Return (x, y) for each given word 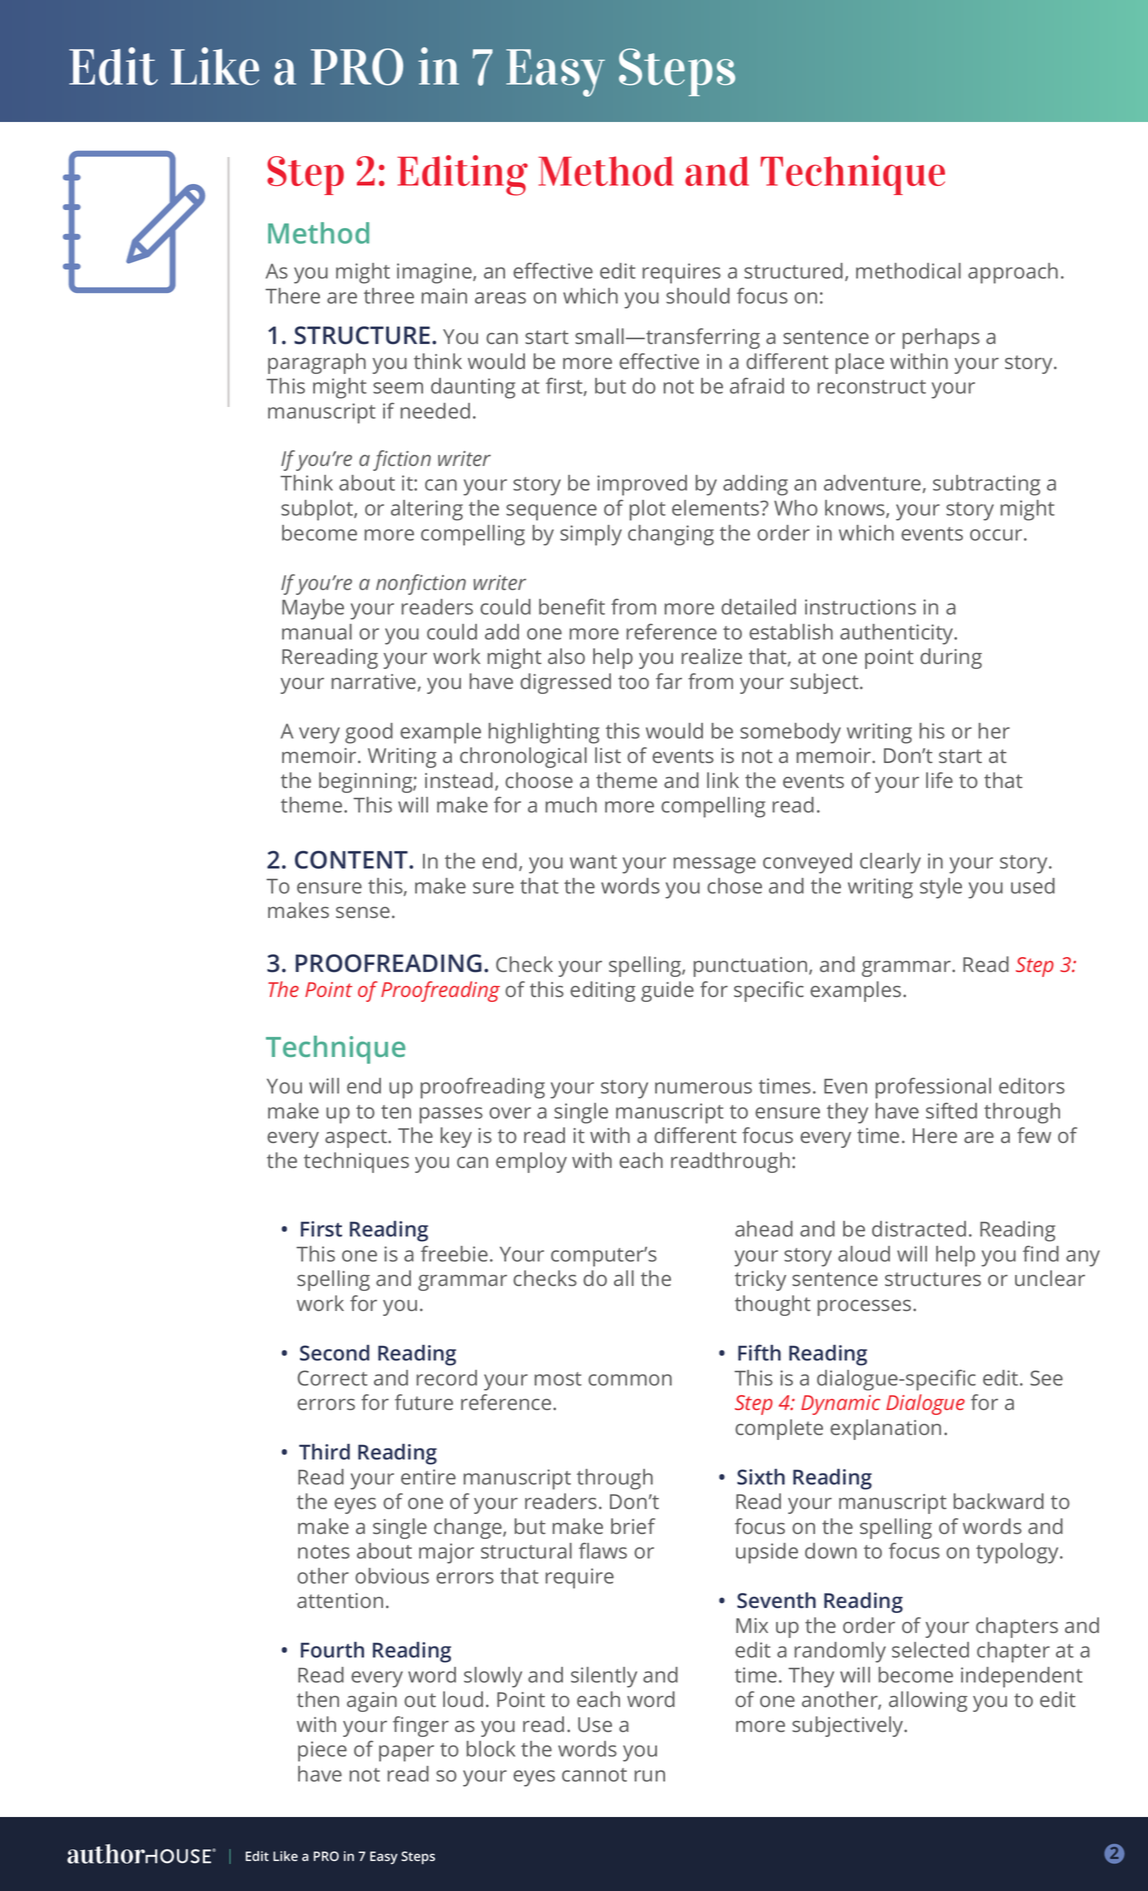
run (650, 1776)
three (389, 296)
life (939, 780)
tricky (760, 1280)
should (698, 296)
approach (1013, 273)
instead (459, 780)
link (723, 780)
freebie (454, 1253)
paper (406, 1753)
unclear (1050, 1278)
